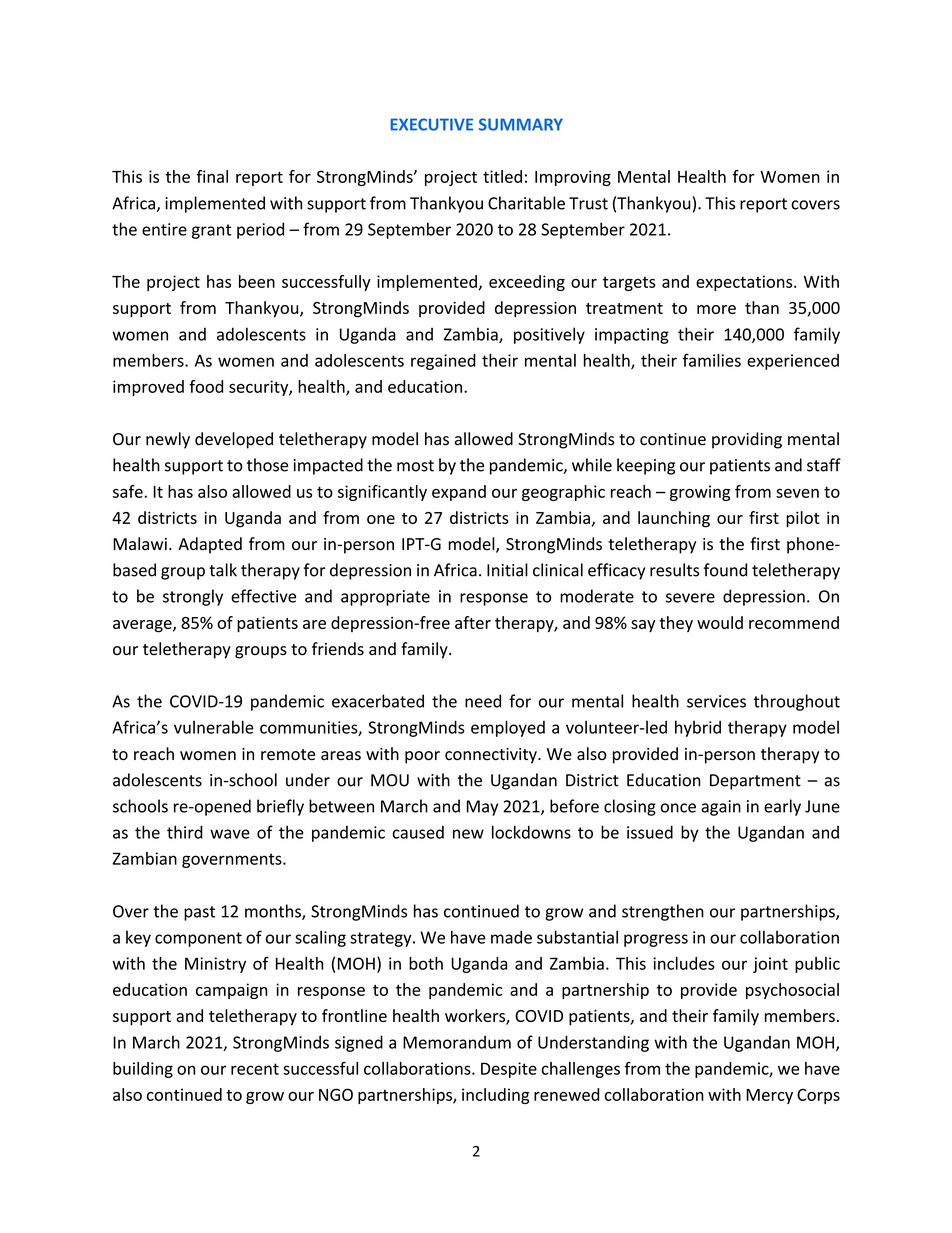 Image resolution: width=952 pixels, height=1233 pixels. I want to click on families, so click(712, 360).
